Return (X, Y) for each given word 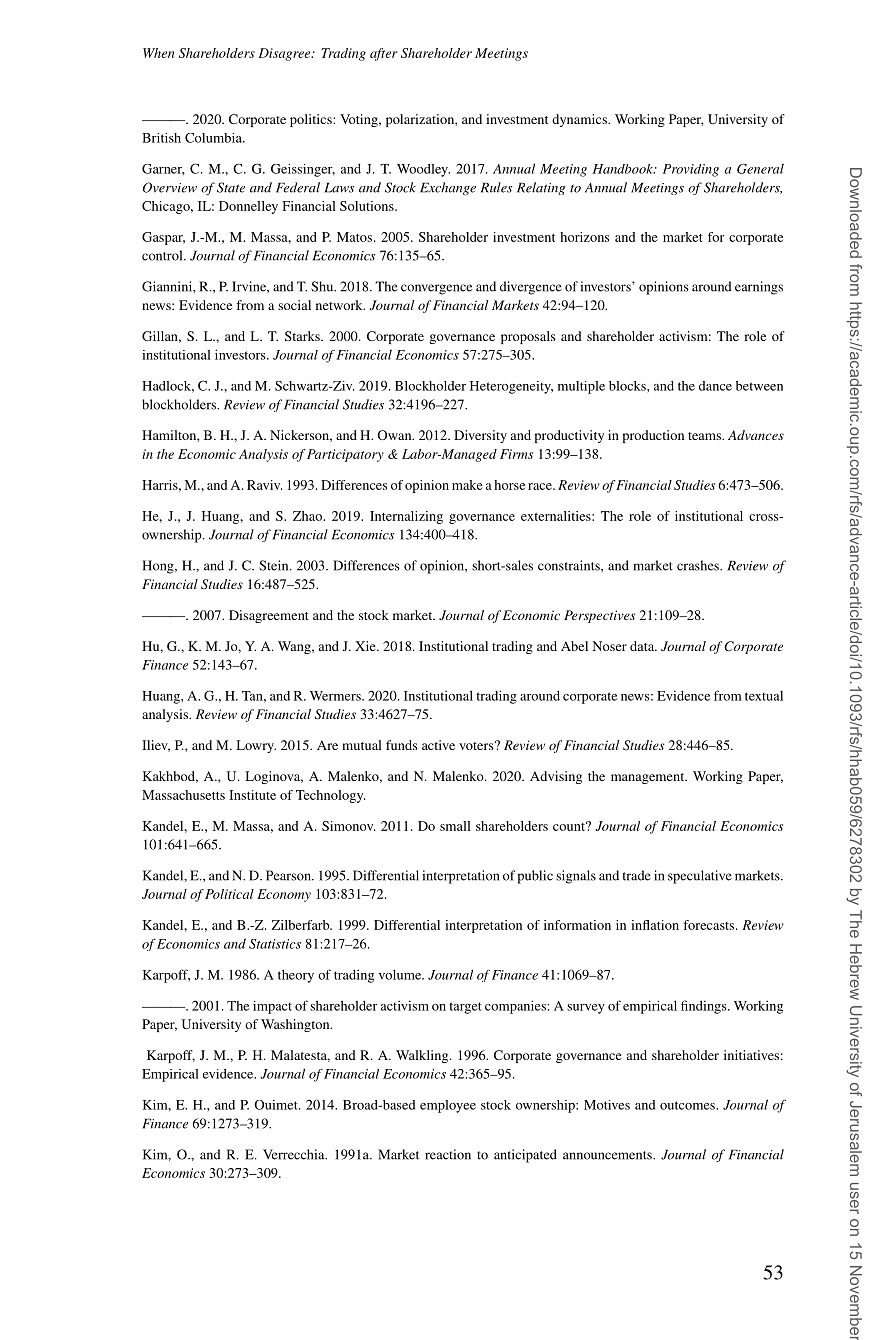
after (384, 54)
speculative (700, 877)
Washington (296, 1025)
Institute (252, 795)
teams (705, 436)
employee (448, 1106)
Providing (691, 170)
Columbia (214, 138)
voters (477, 745)
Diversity (480, 436)
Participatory (345, 455)
